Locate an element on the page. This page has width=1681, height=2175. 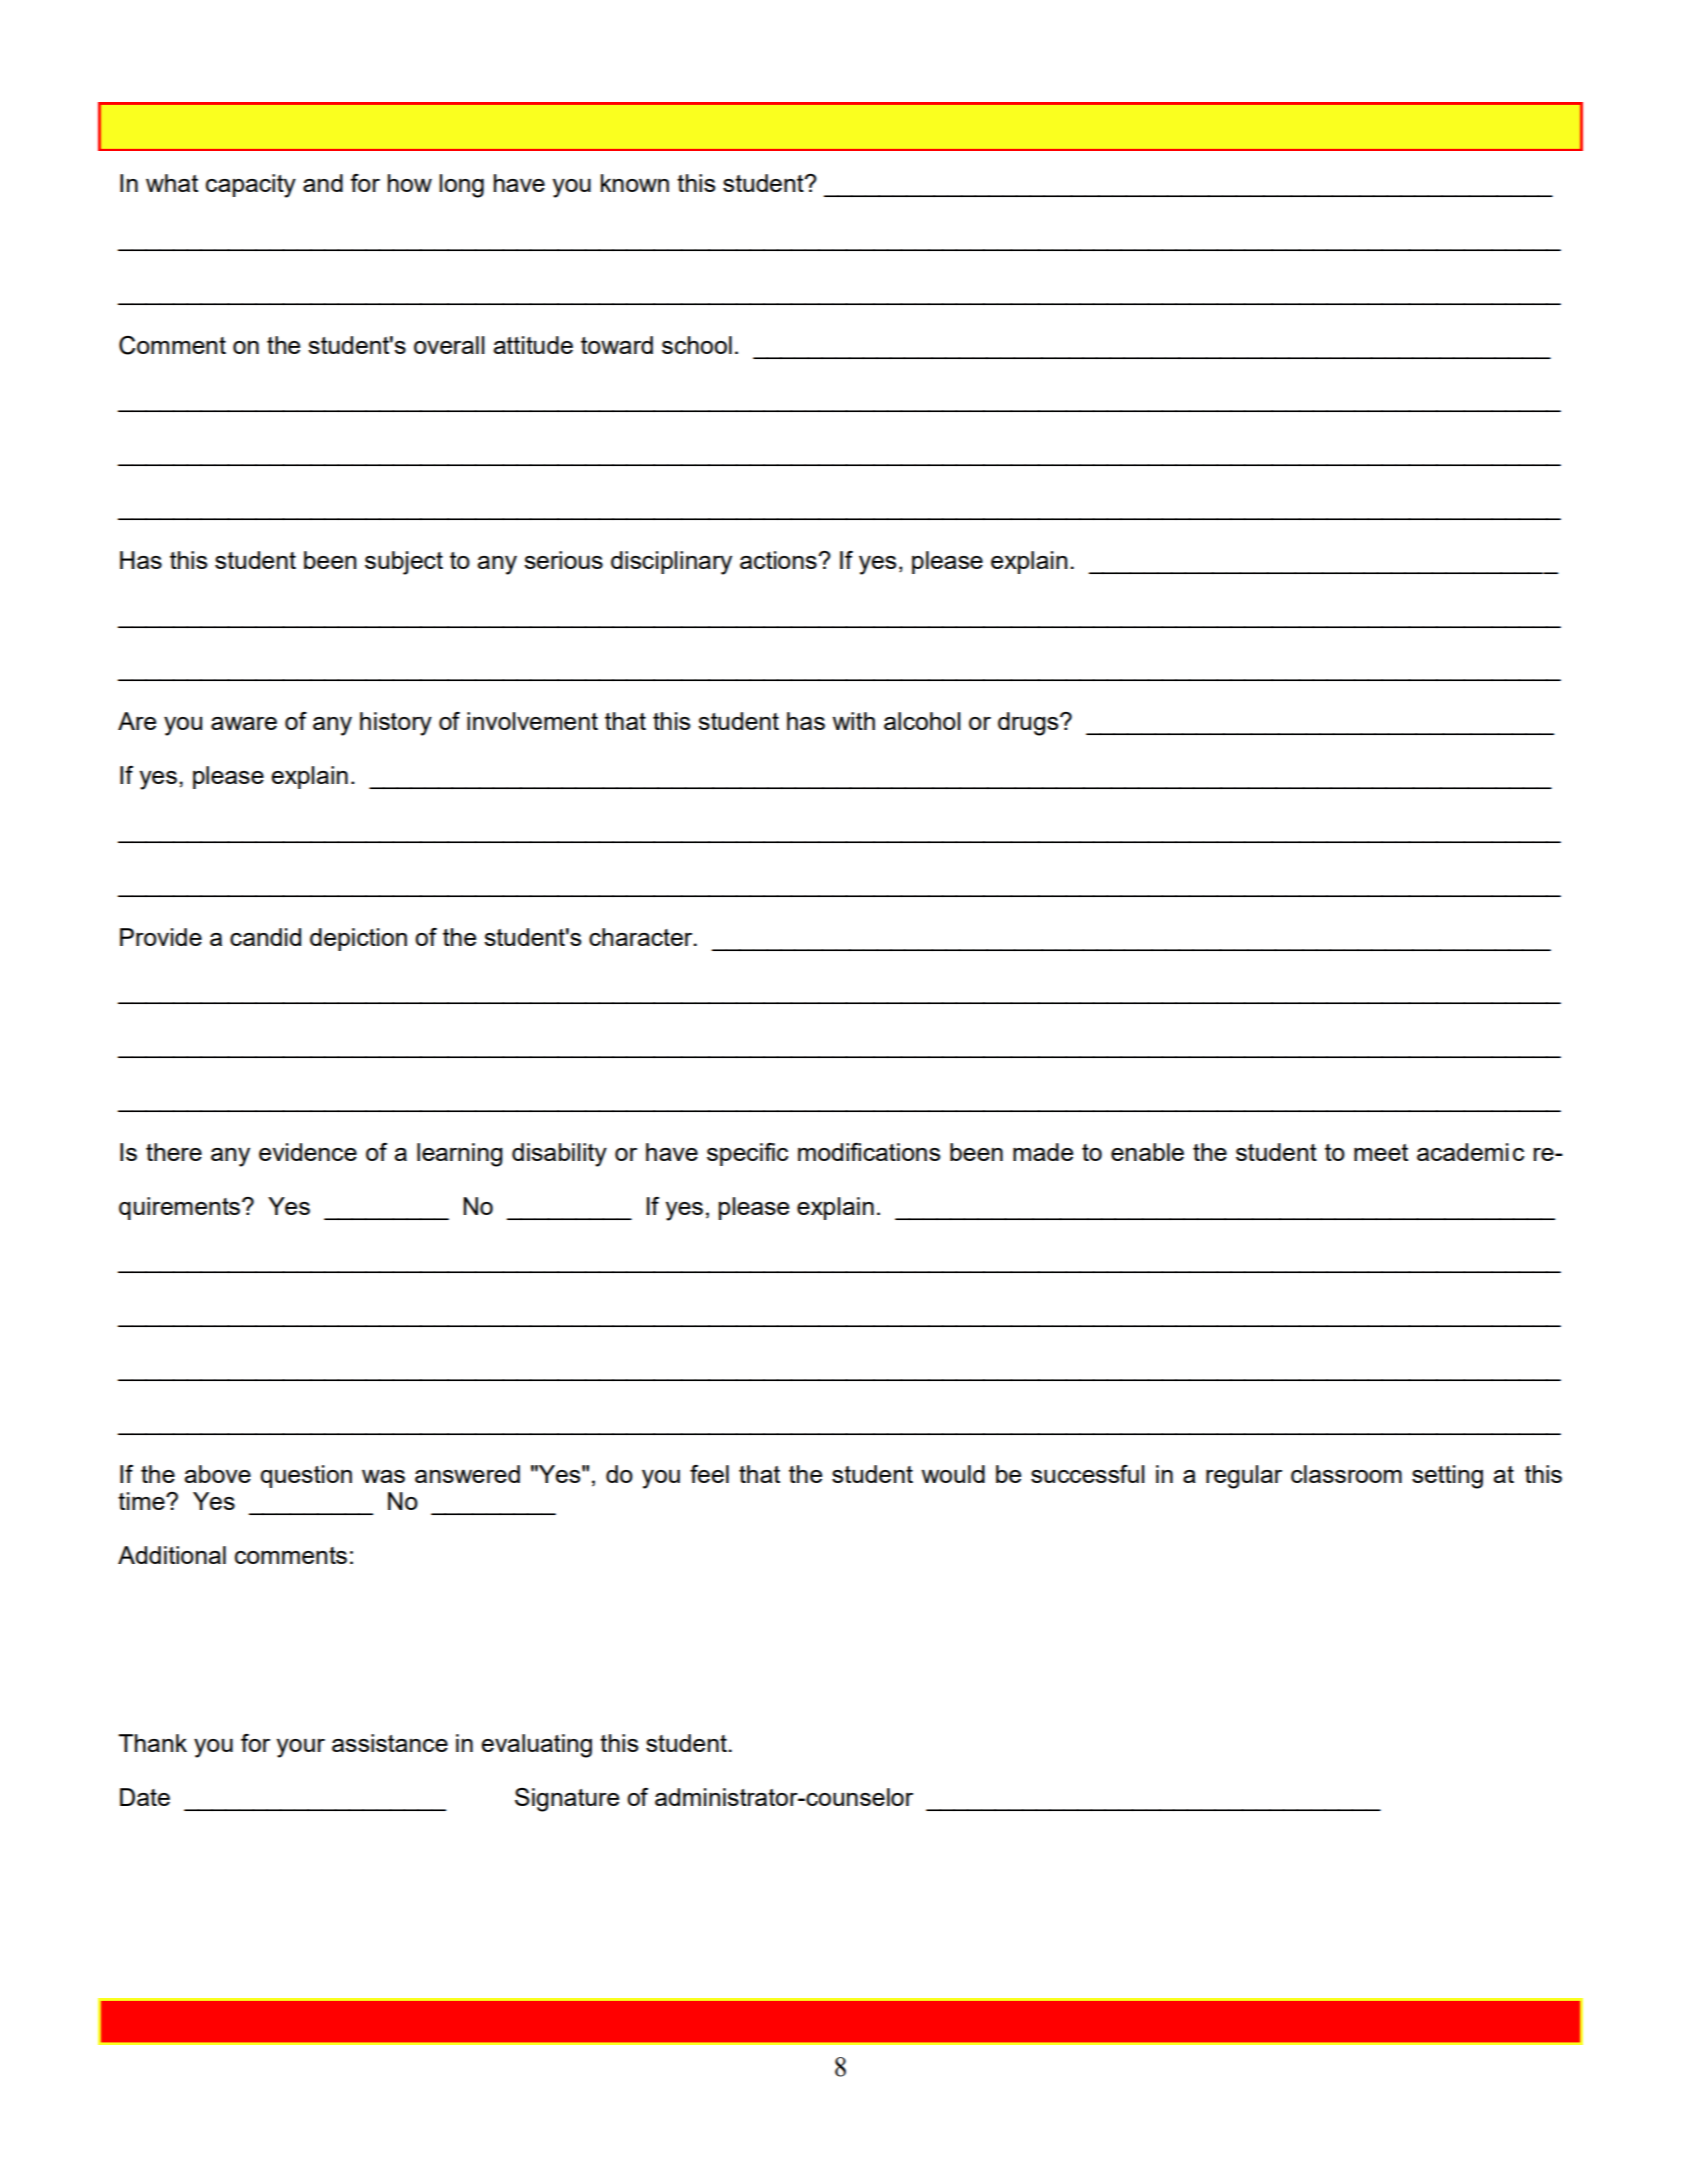
school is located at coordinates (697, 345).
